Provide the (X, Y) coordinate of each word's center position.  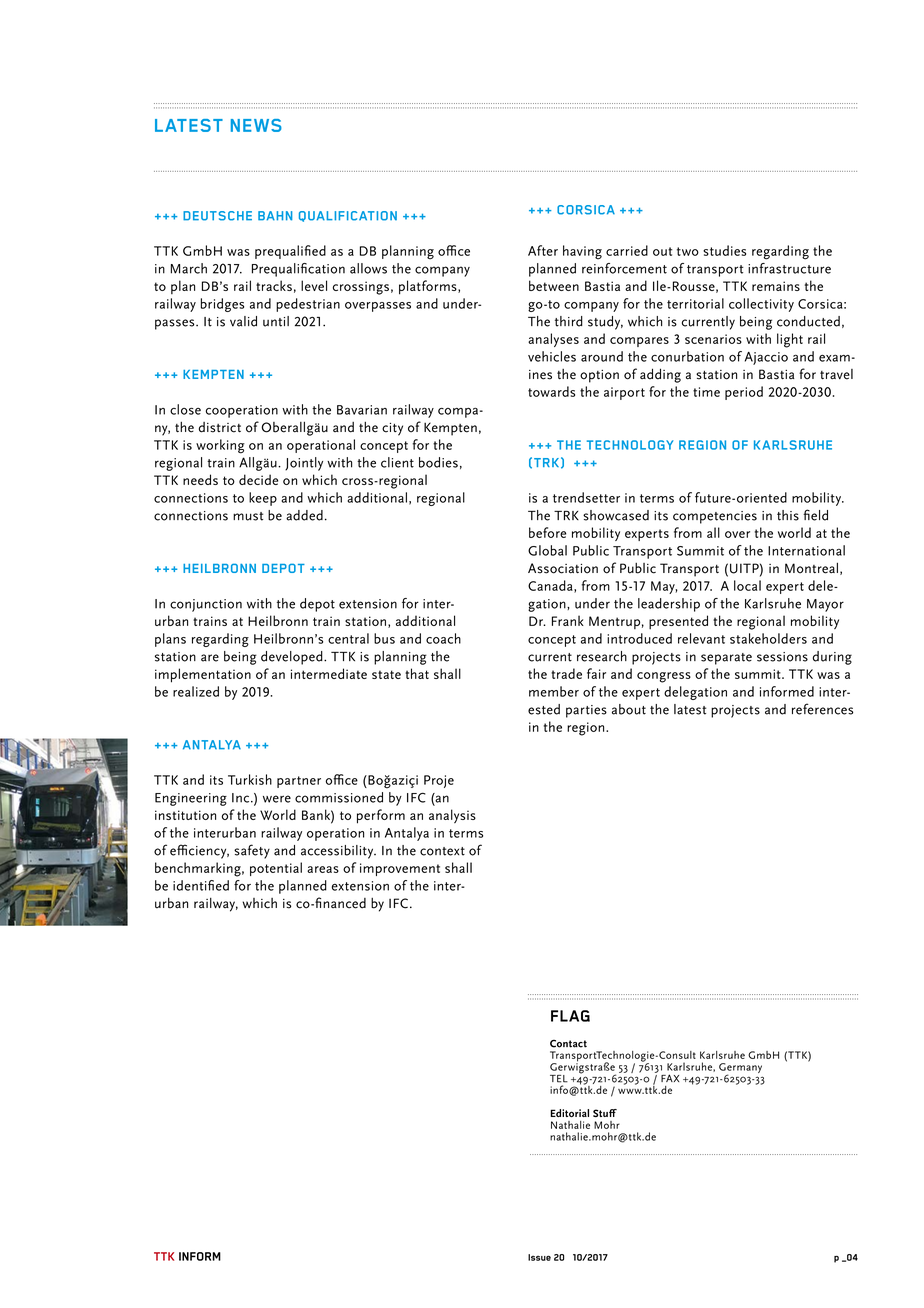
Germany (740, 1069)
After (543, 250)
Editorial (569, 1113)
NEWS (256, 125)
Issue (539, 1257)
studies (724, 250)
